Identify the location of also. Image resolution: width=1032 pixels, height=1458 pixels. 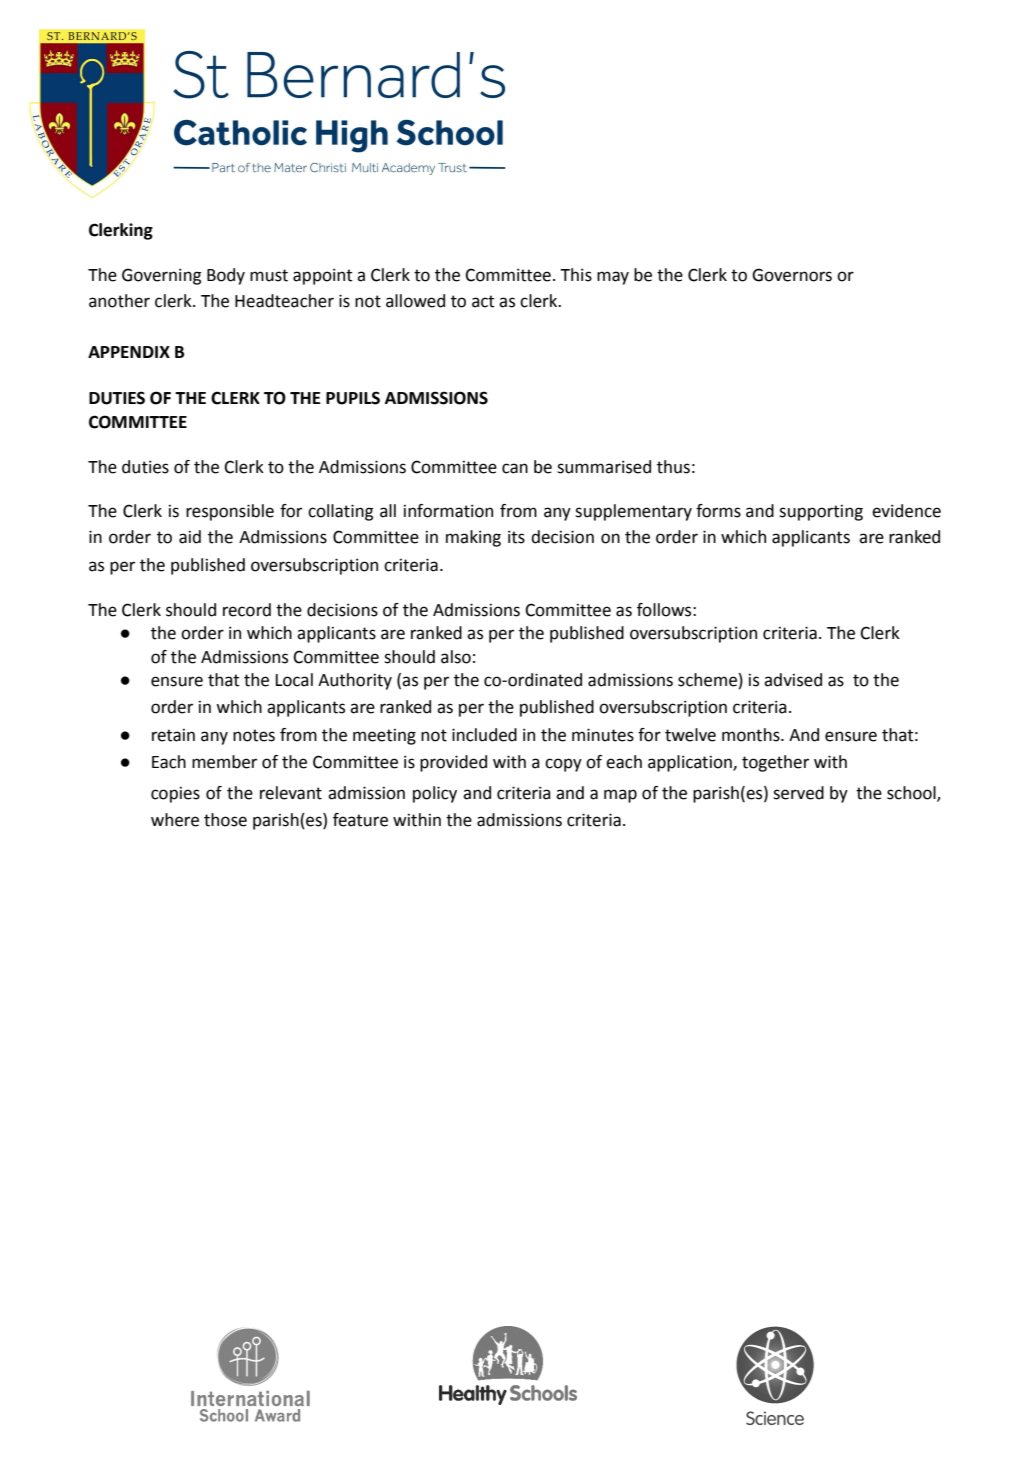
(456, 657).
